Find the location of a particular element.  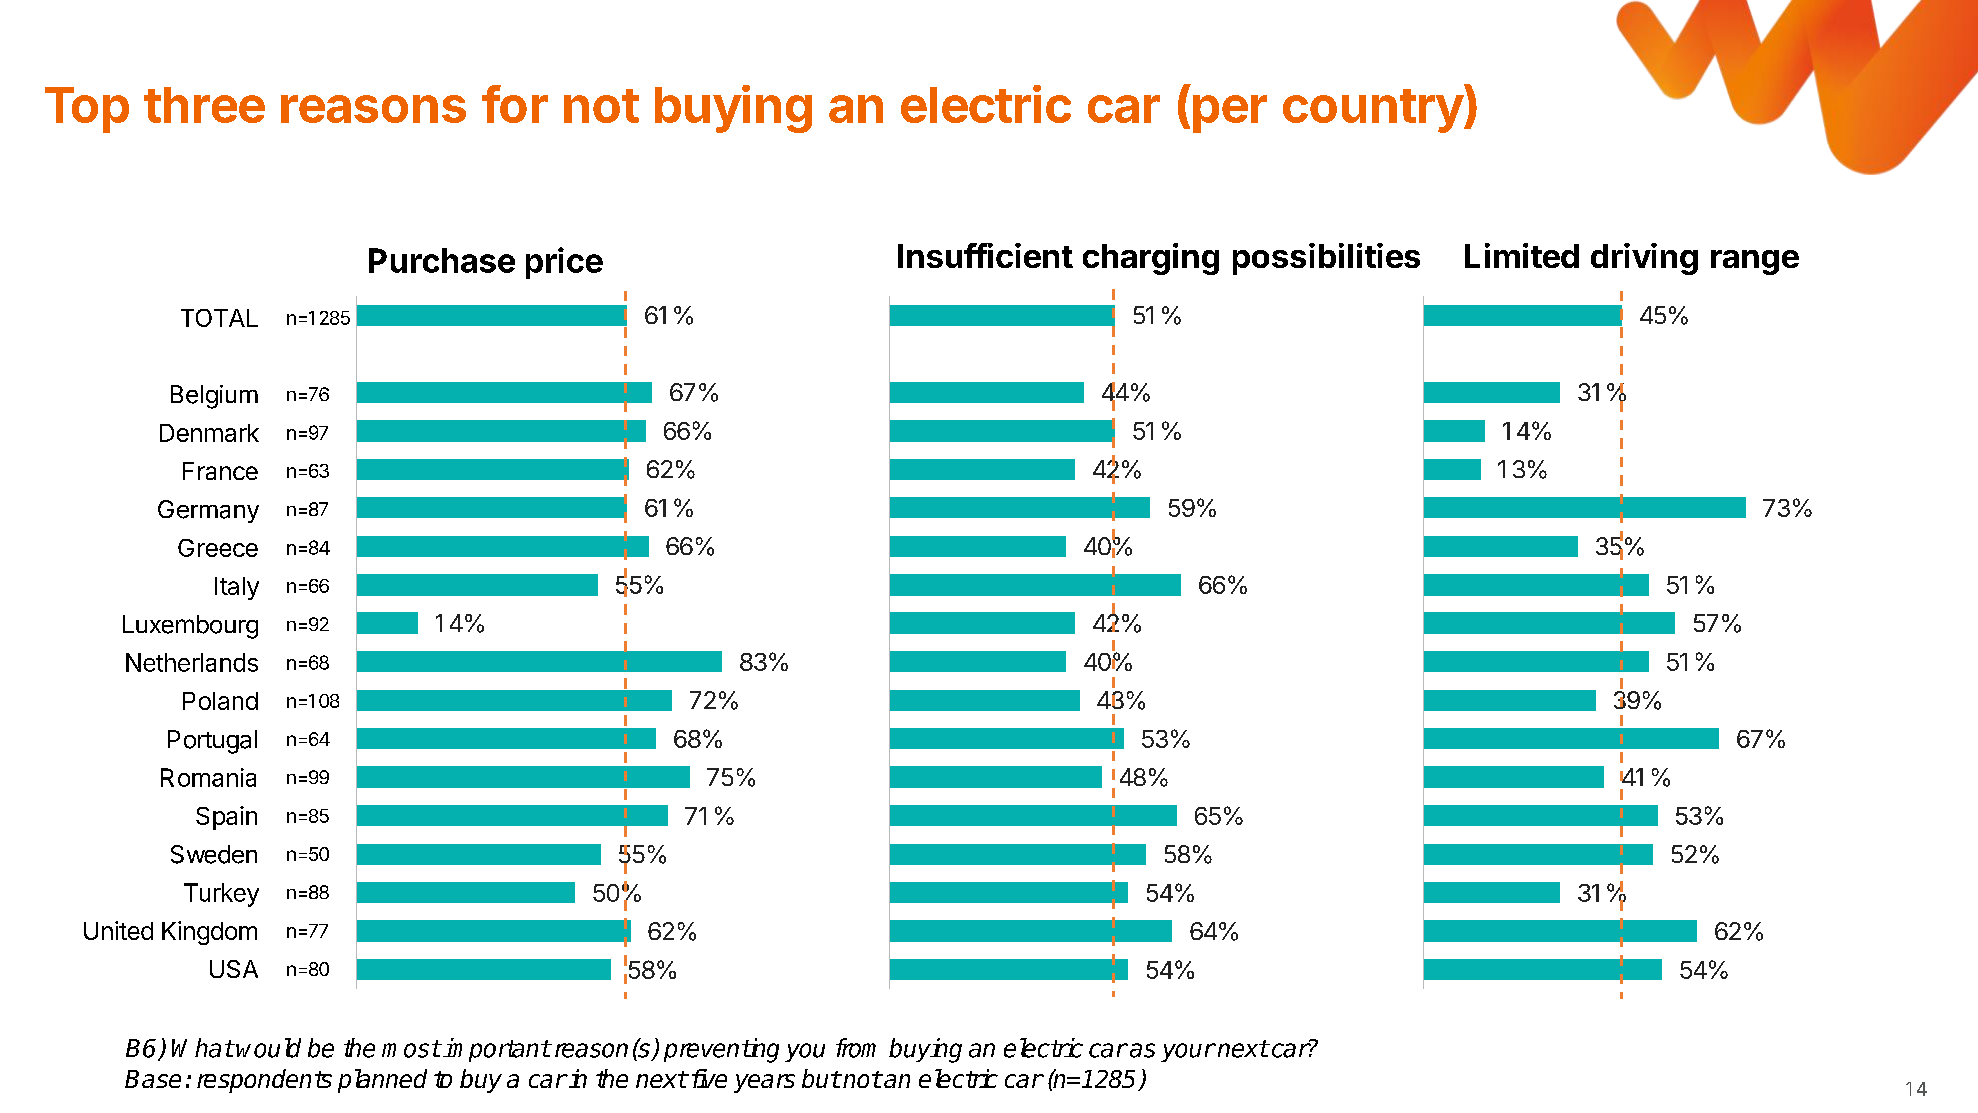

would is located at coordinates (268, 1048).
